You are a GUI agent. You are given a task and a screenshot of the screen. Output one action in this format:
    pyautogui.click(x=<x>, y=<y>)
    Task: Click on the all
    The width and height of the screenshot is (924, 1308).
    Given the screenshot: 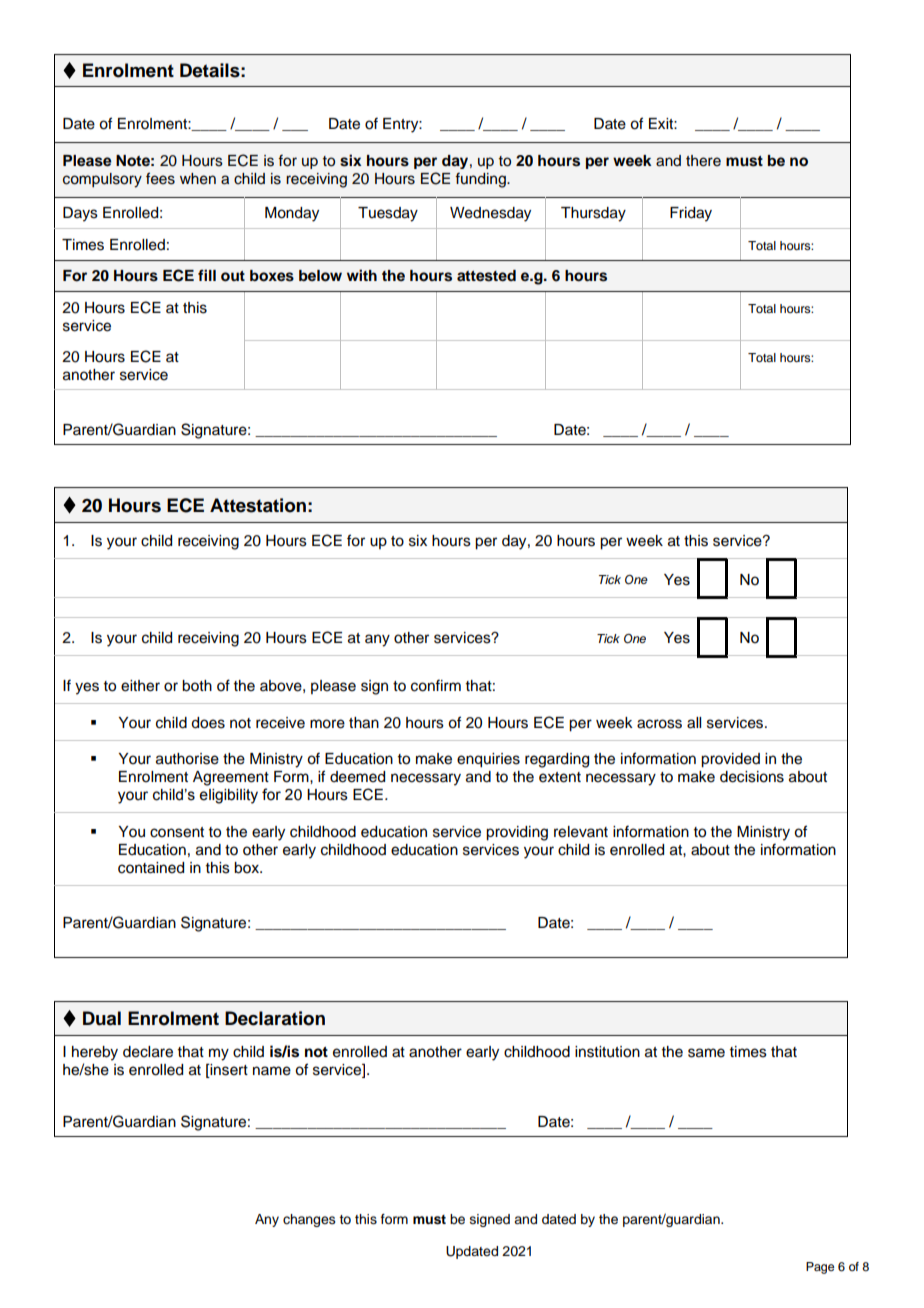 What is the action you would take?
    pyautogui.click(x=694, y=723)
